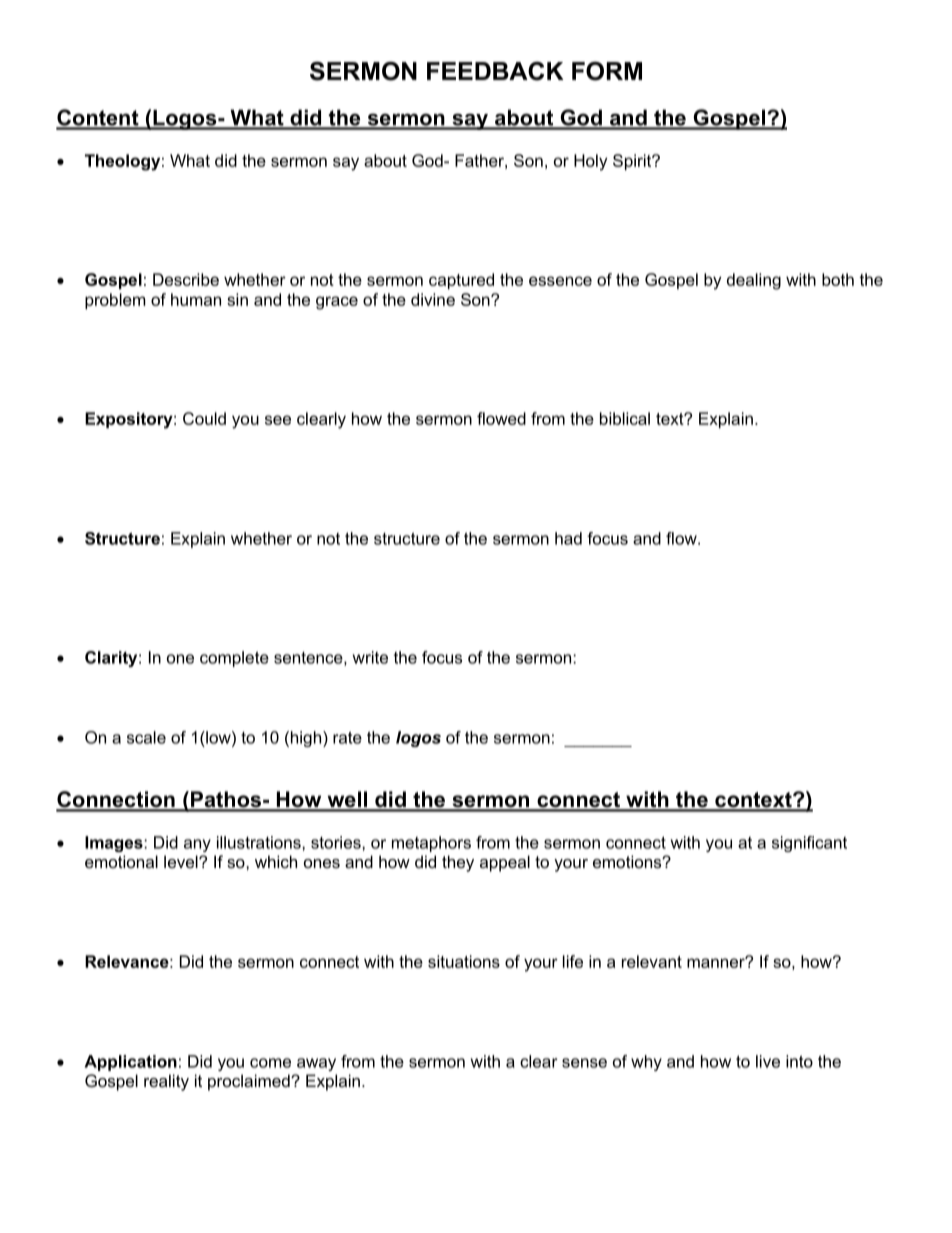 This document has width=952, height=1233. I want to click on metaphors, so click(431, 844).
